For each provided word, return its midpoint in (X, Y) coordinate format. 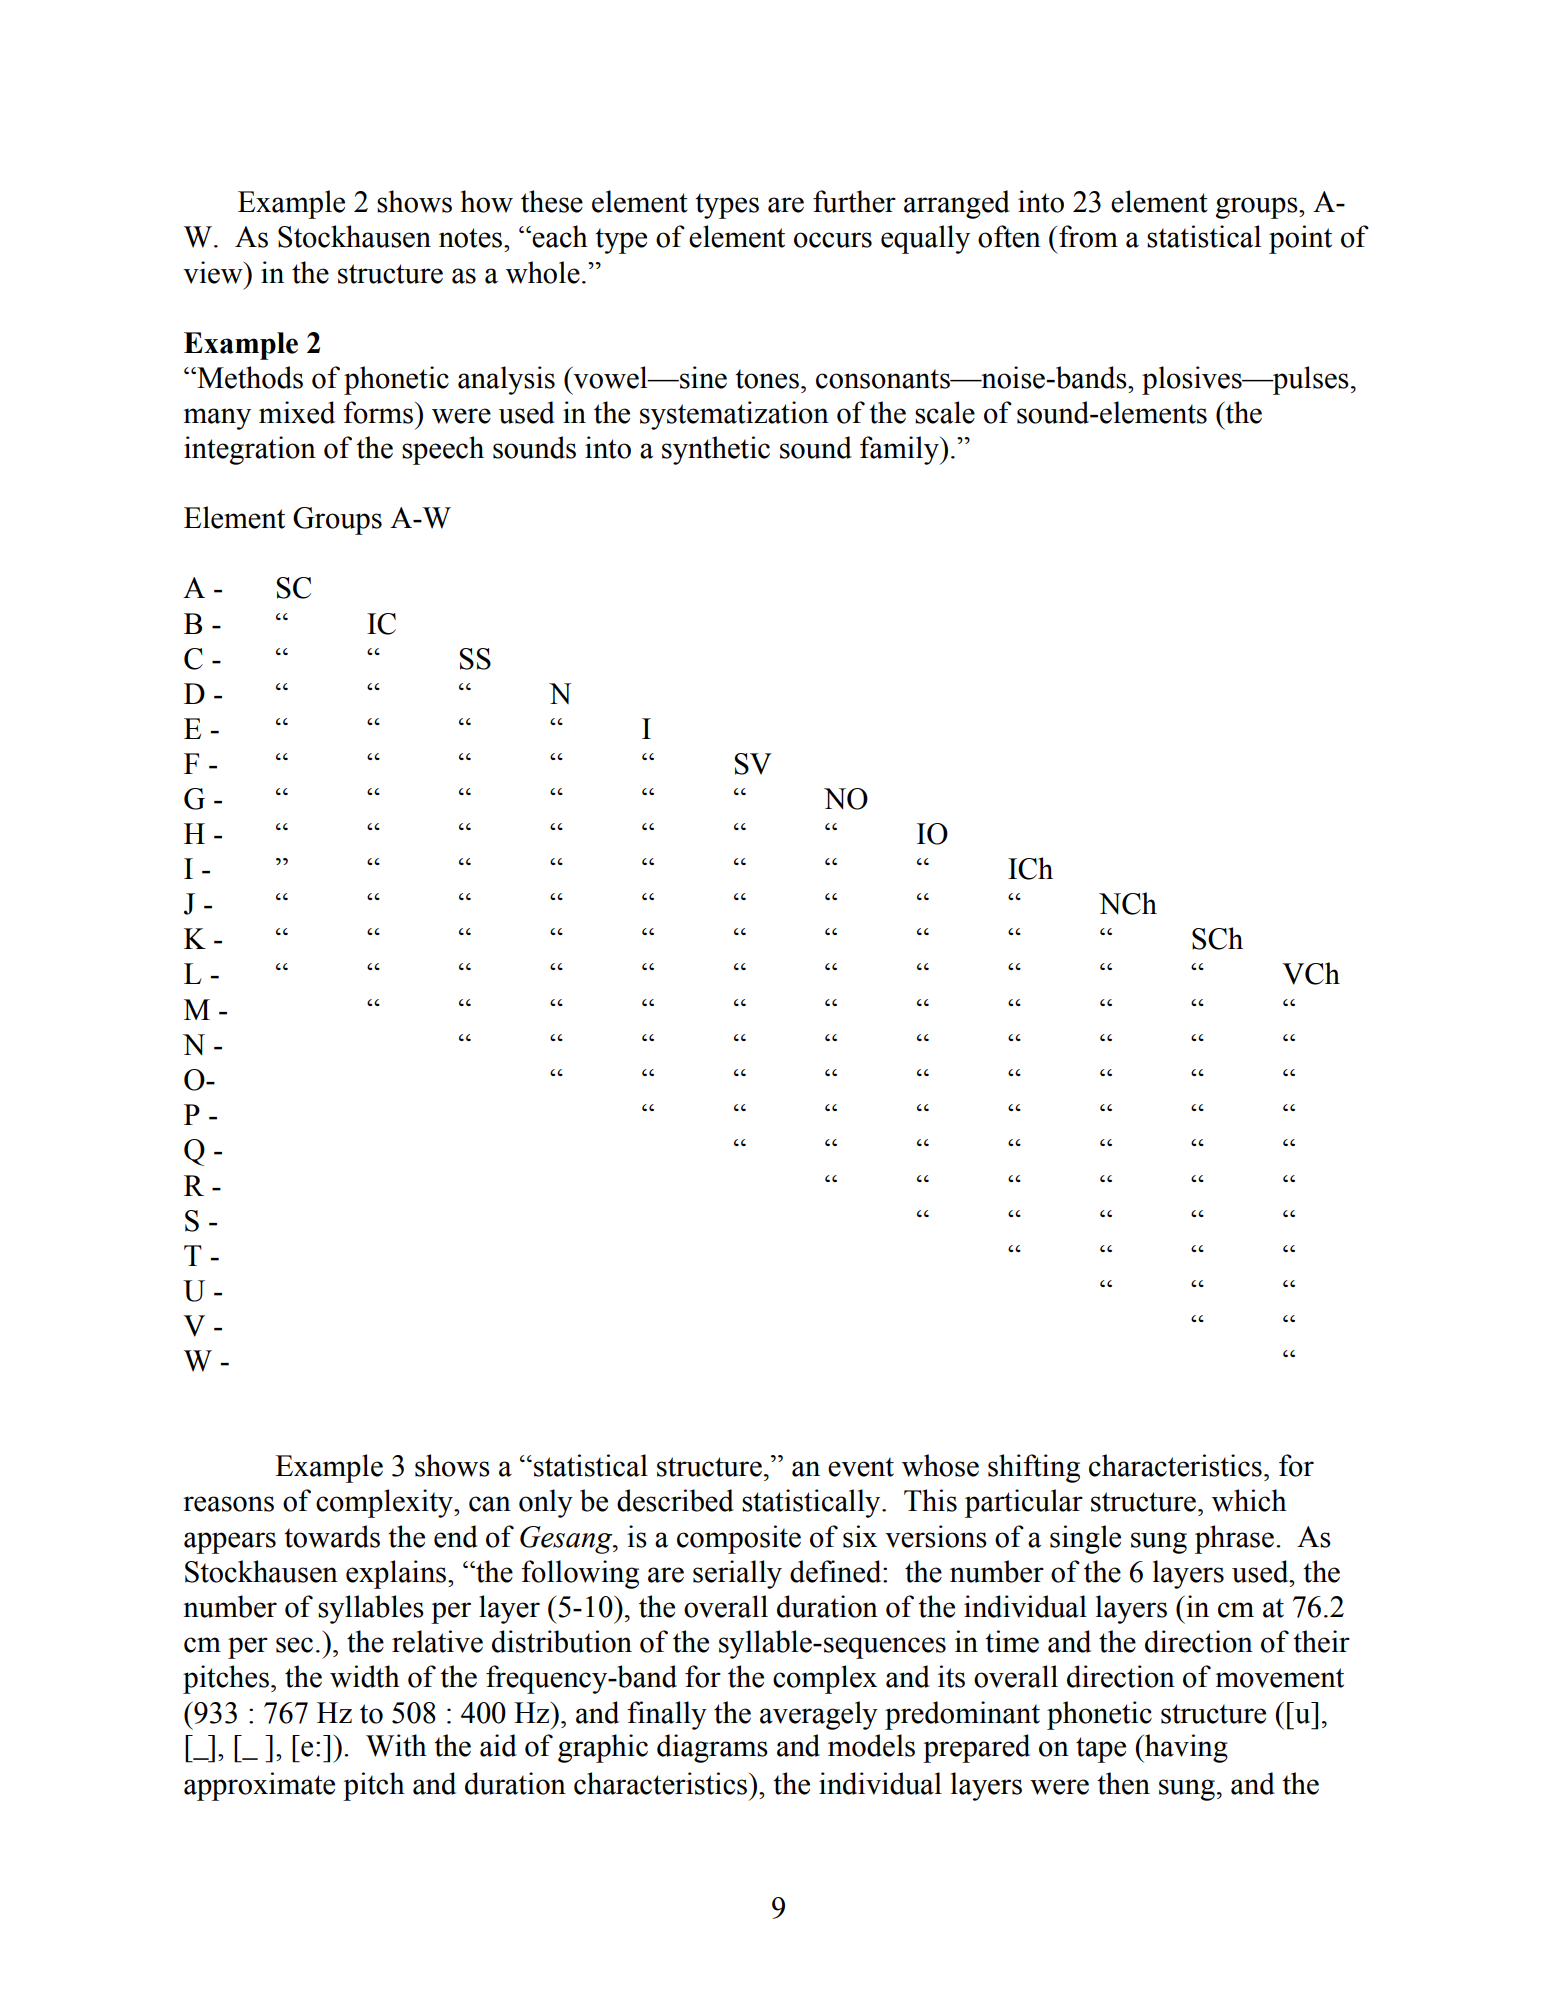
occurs (833, 240)
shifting (1034, 1468)
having (1185, 1748)
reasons (228, 1504)
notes (472, 238)
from (1088, 236)
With (396, 1745)
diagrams (712, 1748)
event (861, 1467)
